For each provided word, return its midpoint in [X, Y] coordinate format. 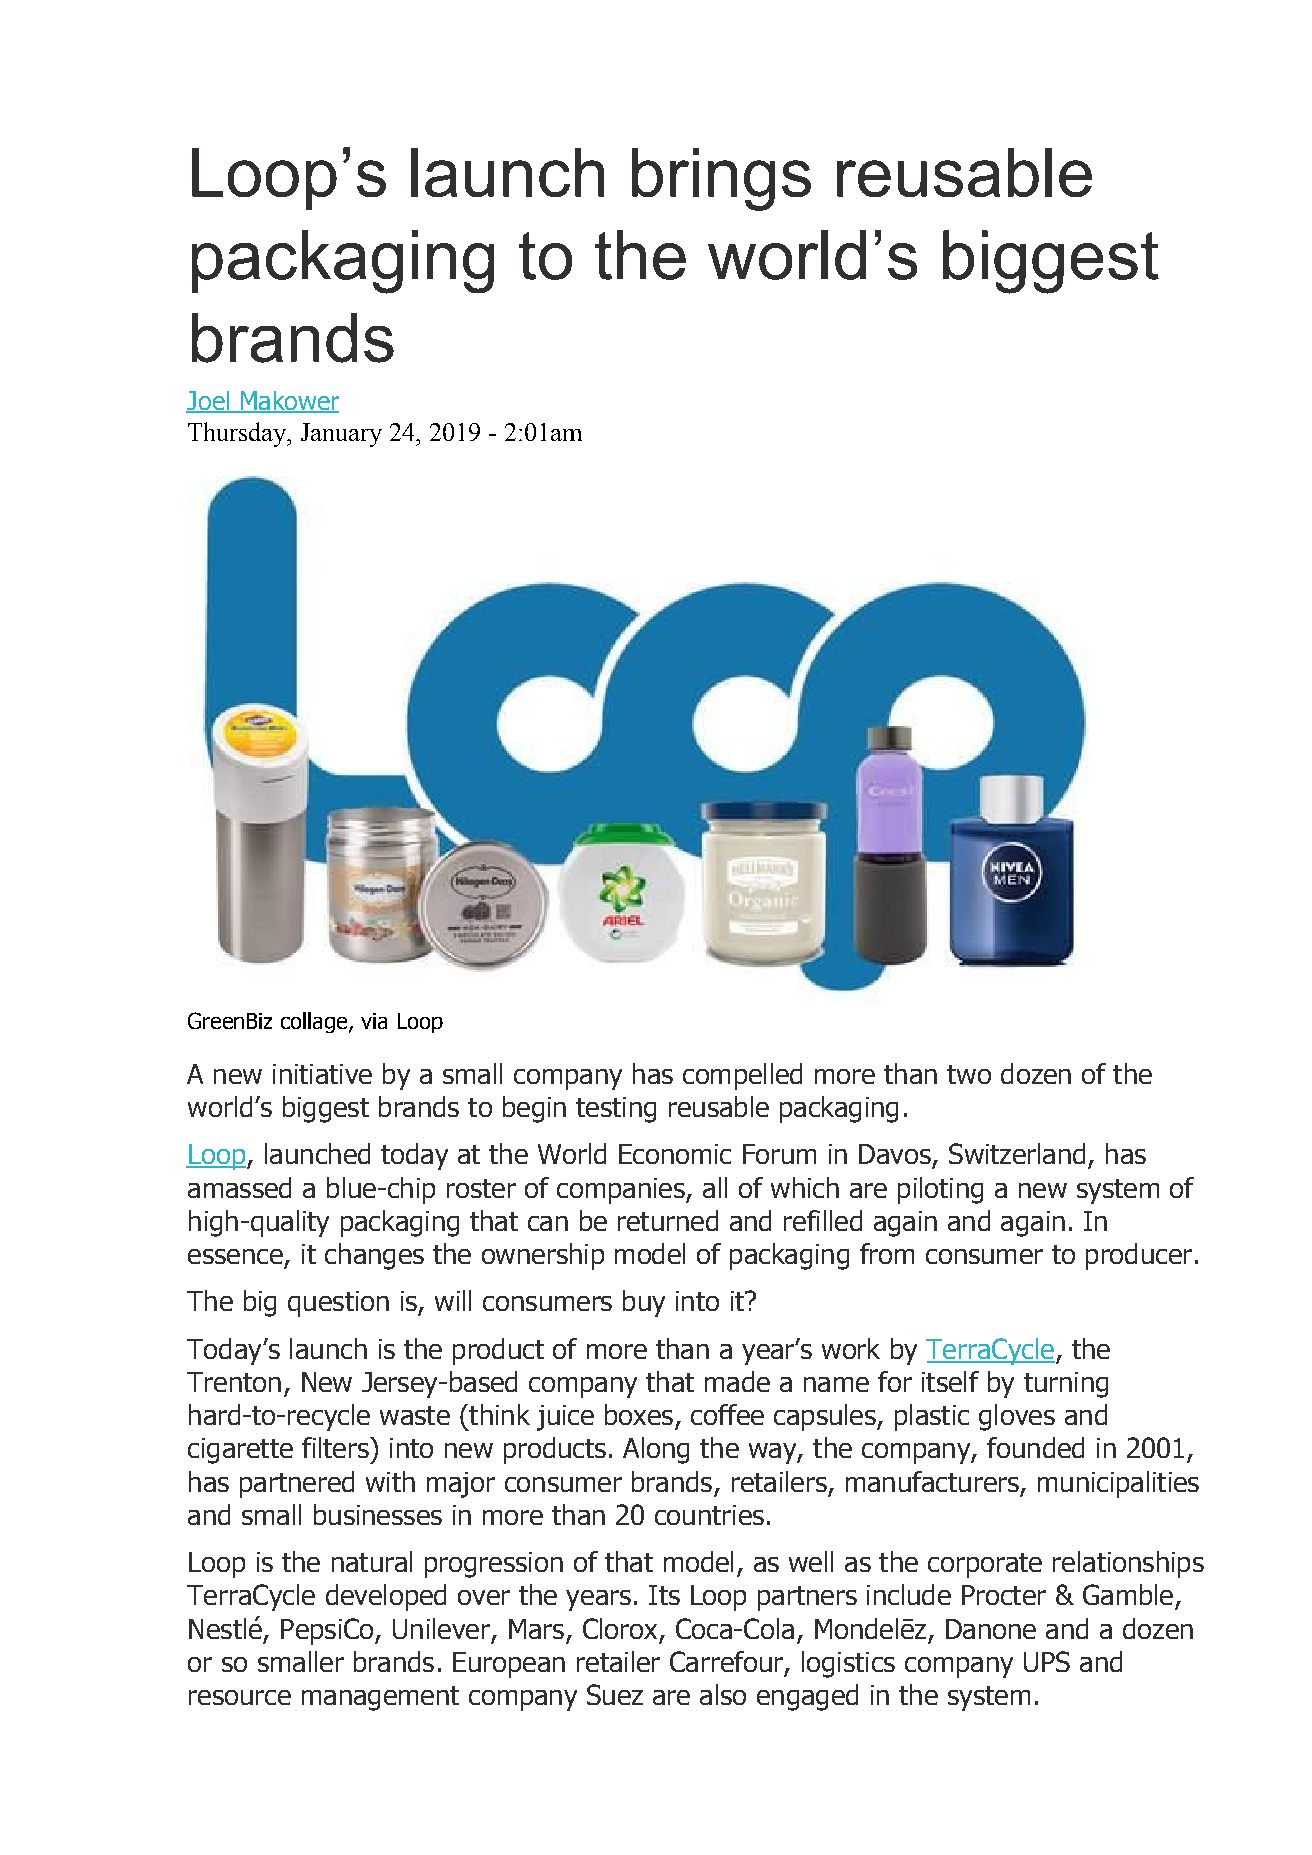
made [737, 1381]
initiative [322, 1074]
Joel [209, 401]
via [374, 1021]
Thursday [238, 434]
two [969, 1074]
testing [616, 1110]
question [338, 1304]
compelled [742, 1076]
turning [1066, 1385]
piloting [940, 1190]
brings [721, 179]
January [341, 435]
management [380, 1698]
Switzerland [1017, 1153]
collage [315, 1022]
